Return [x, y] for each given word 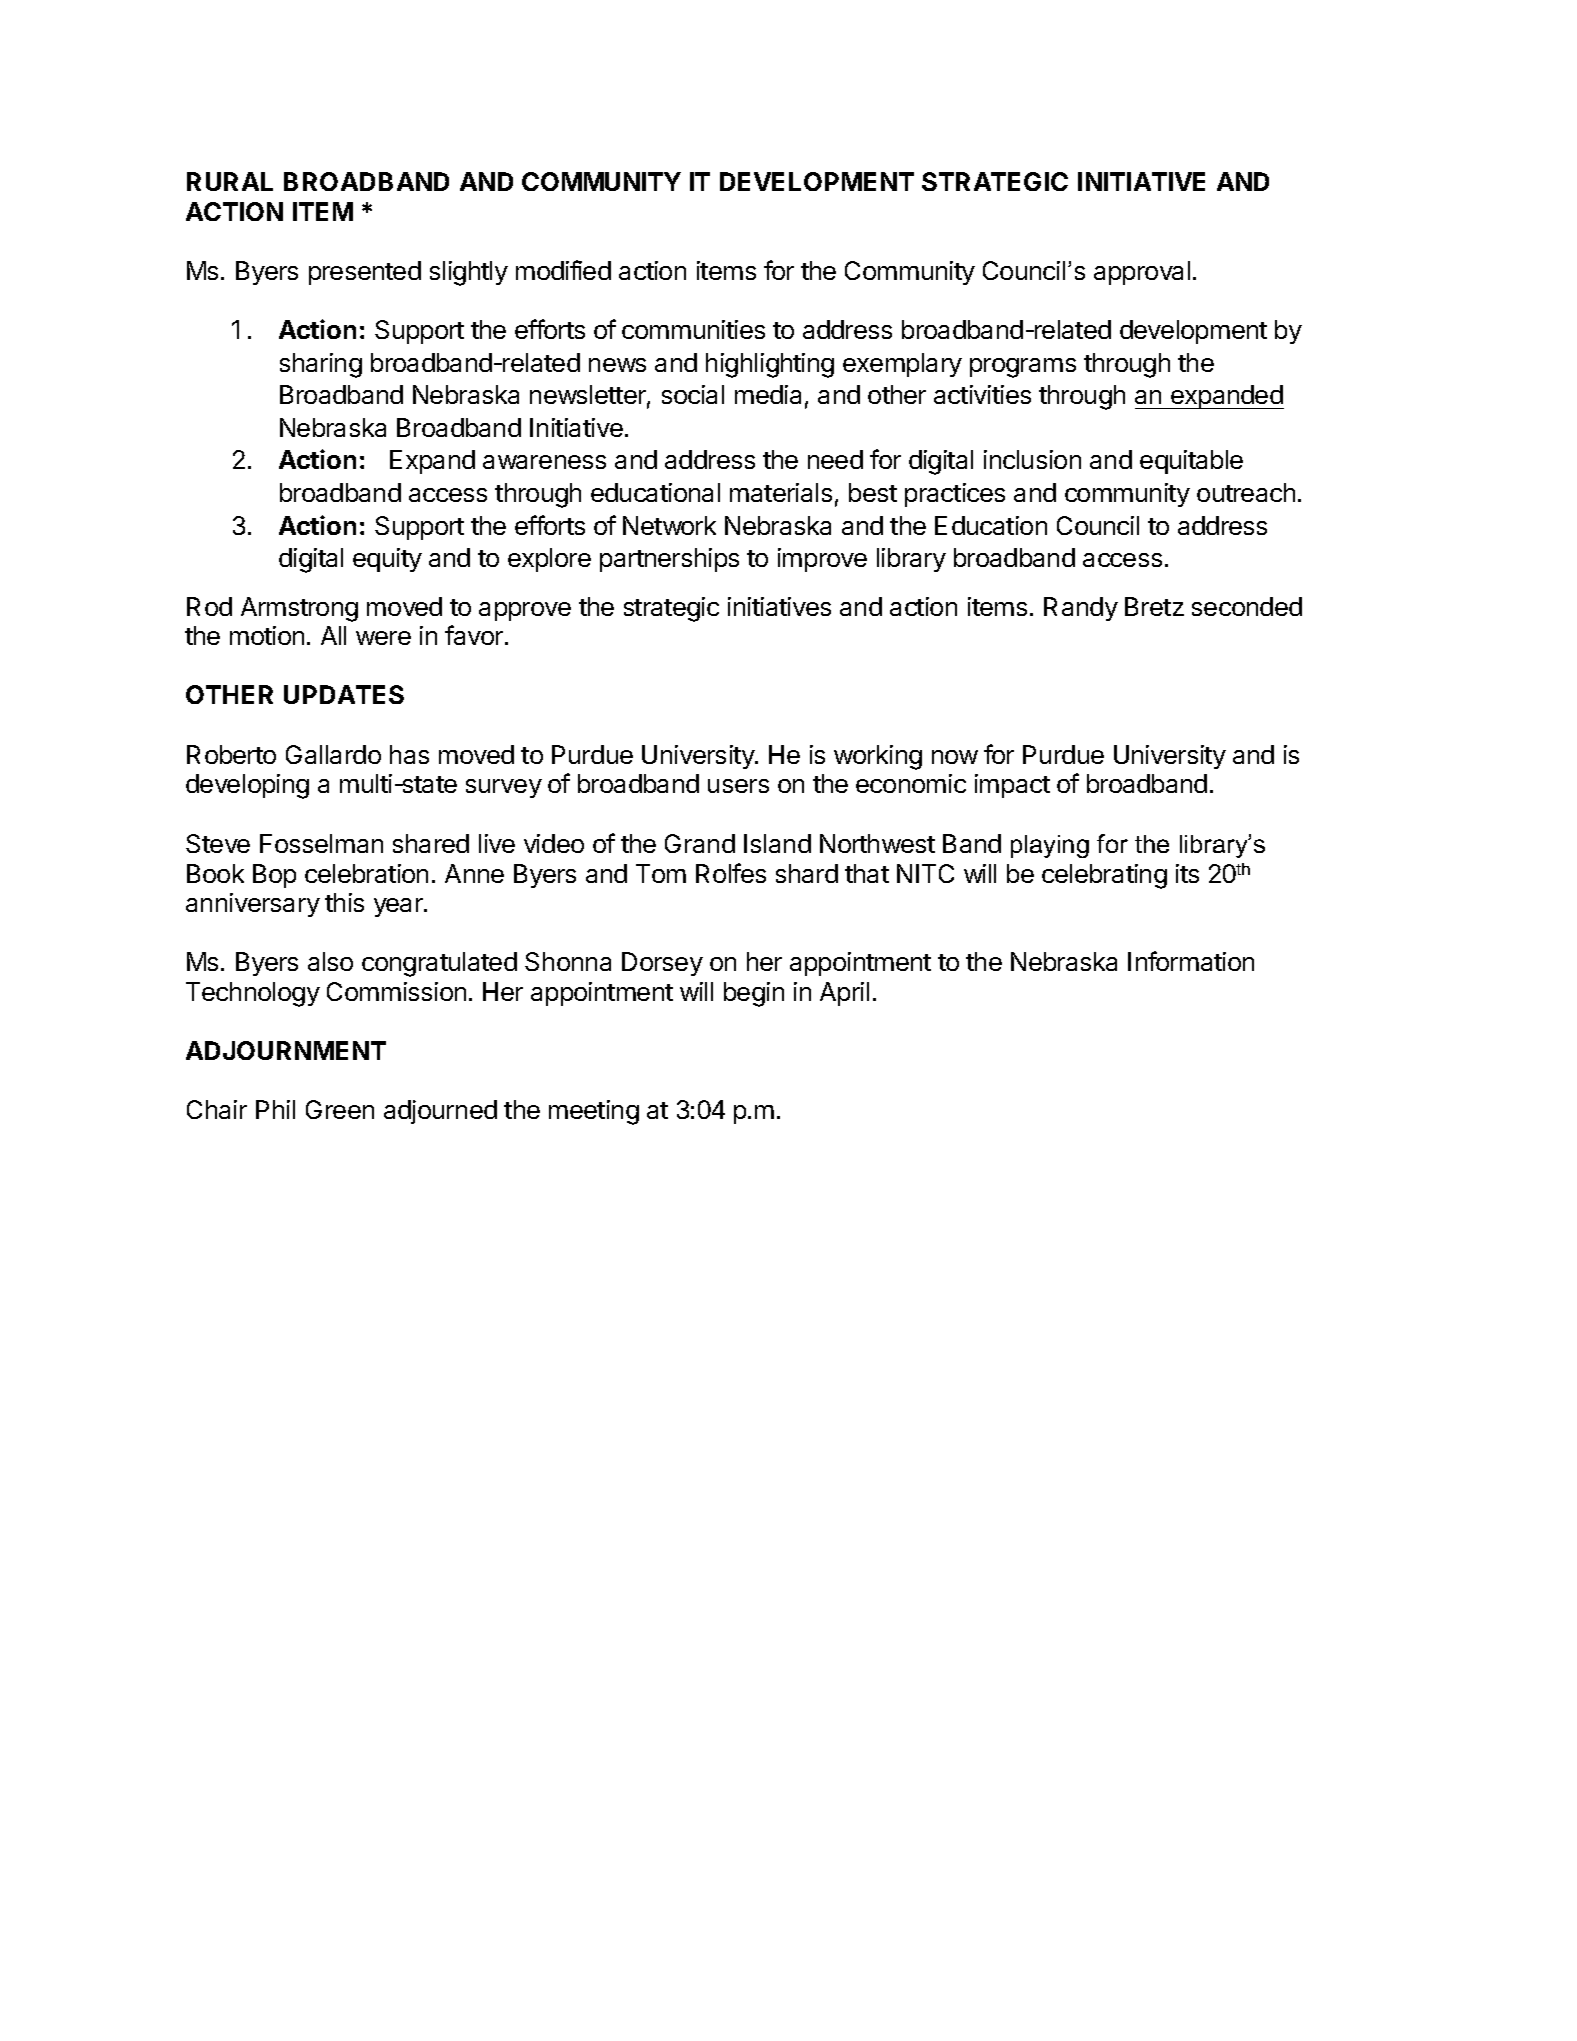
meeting [594, 1112]
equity [387, 560]
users [738, 786]
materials [781, 492]
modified [563, 270]
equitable [1191, 462]
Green [340, 1109]
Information [1191, 961]
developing [247, 786]
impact [1012, 786]
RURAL [230, 181]
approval [1142, 273]
